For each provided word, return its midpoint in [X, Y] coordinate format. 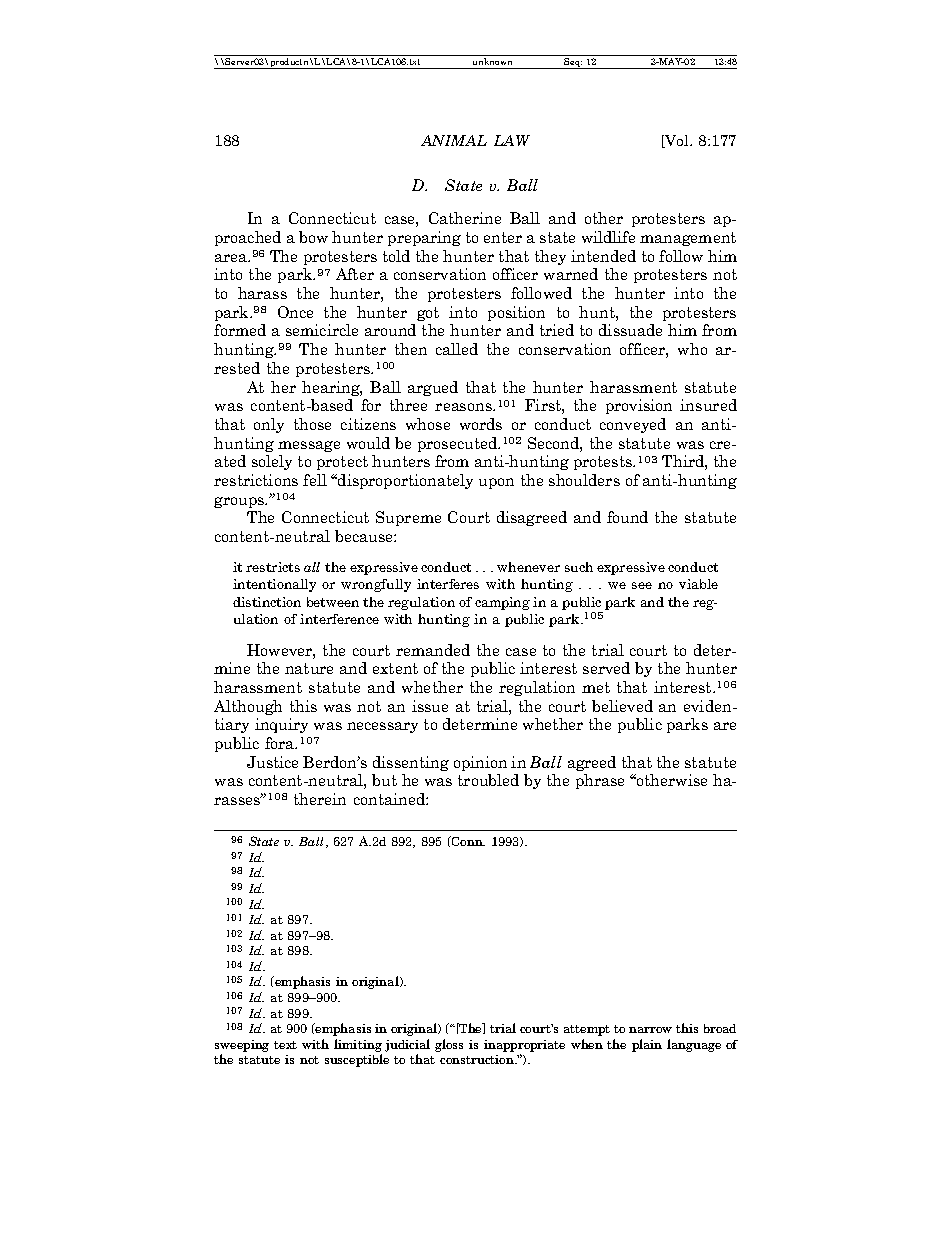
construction [478, 1059]
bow [313, 237]
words [481, 424]
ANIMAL [454, 140]
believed [622, 706]
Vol [677, 141]
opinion [480, 763]
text [285, 1045]
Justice [272, 762]
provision [639, 406]
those [312, 424]
